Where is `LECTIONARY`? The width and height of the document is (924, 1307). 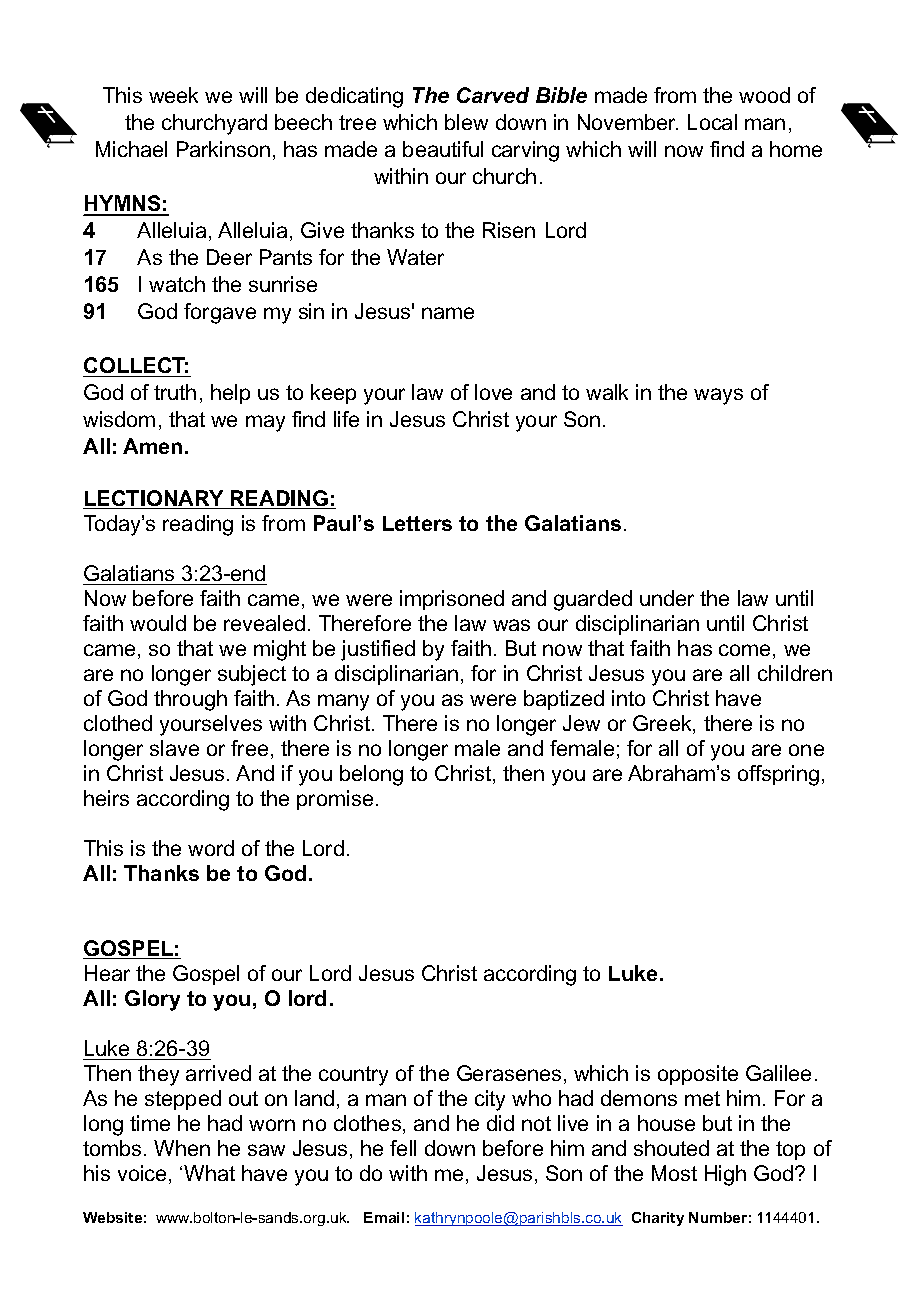 LECTIONARY is located at coordinates (154, 499).
